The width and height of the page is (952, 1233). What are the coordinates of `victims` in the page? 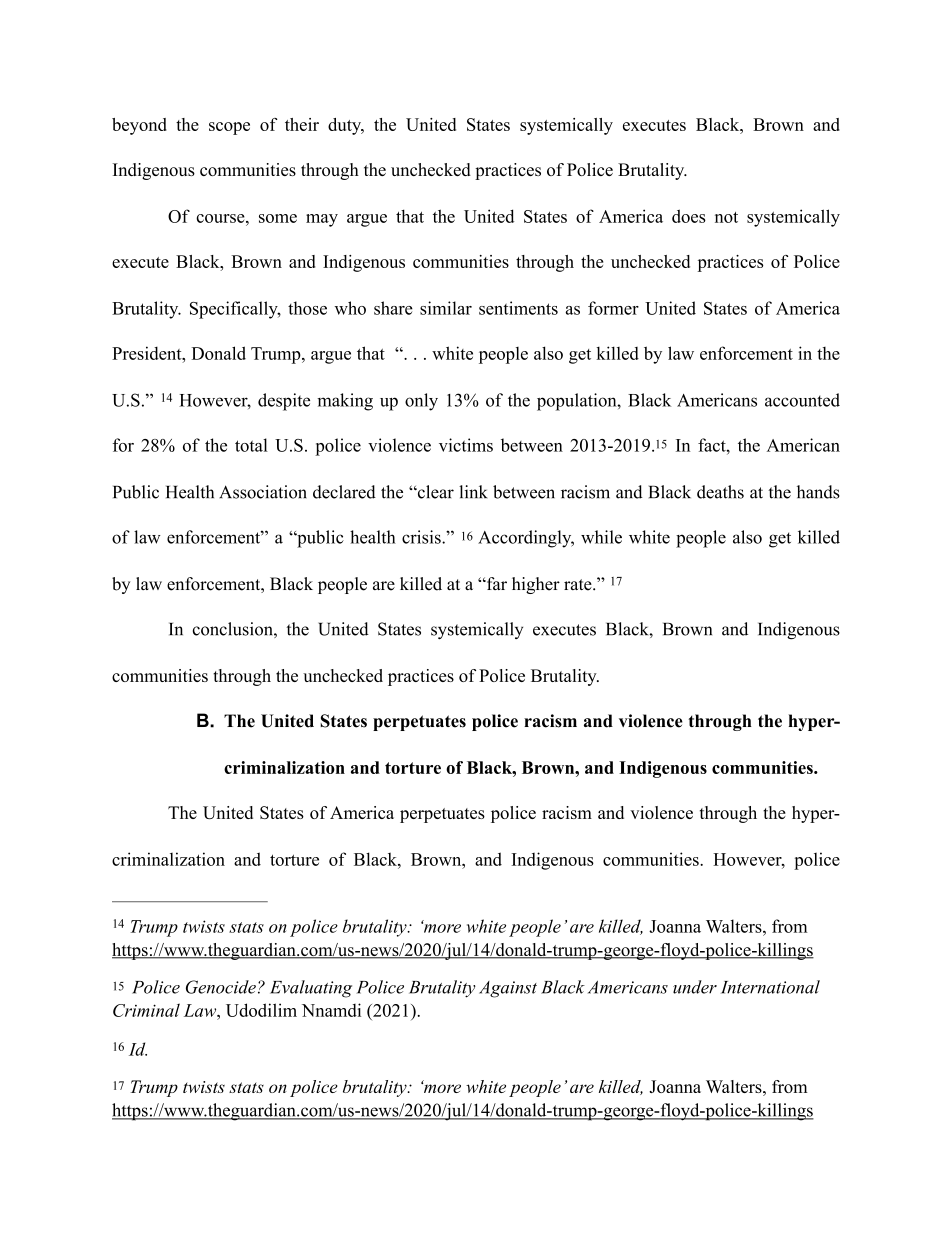 It's located at (466, 445).
